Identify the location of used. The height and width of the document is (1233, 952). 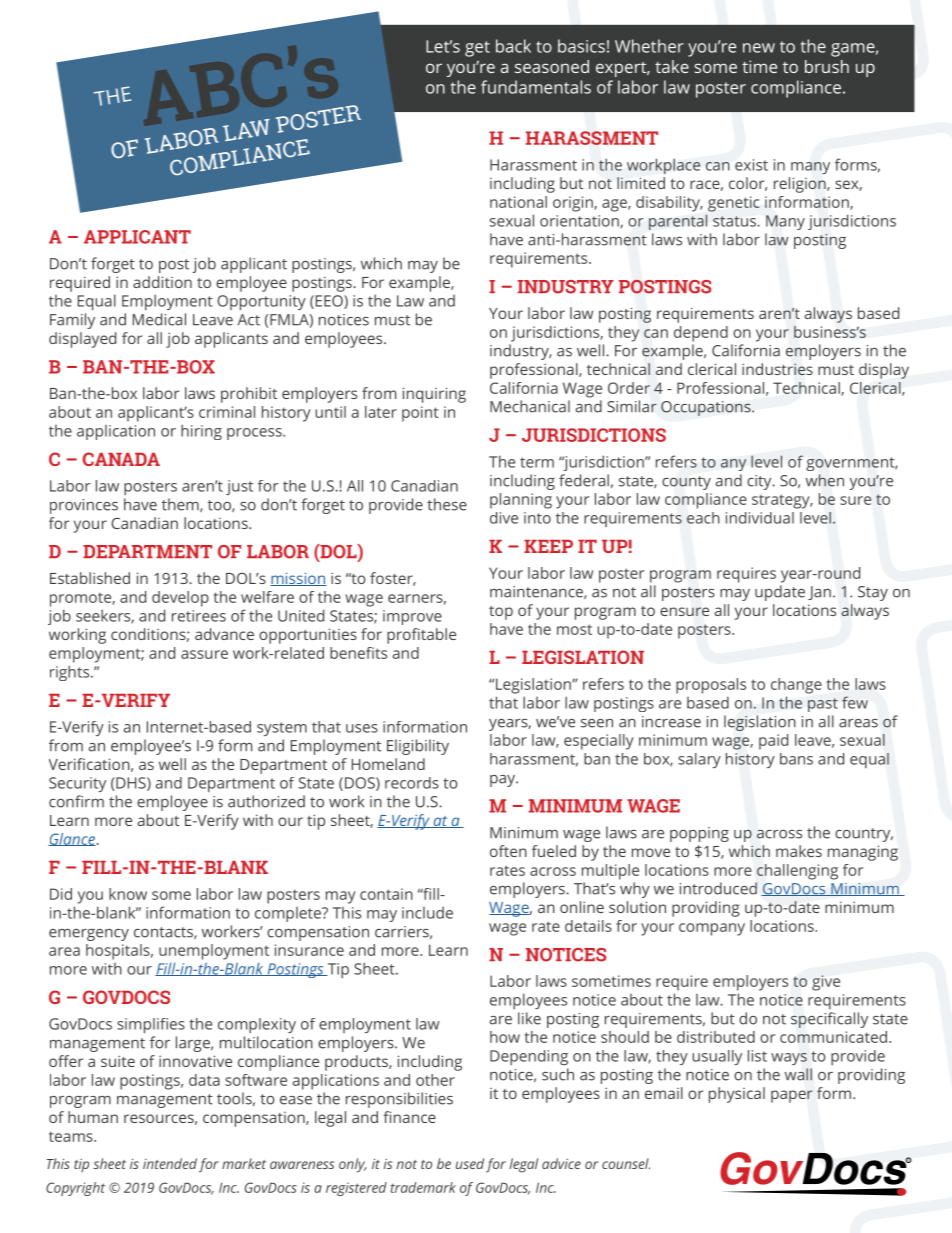
(470, 1163).
